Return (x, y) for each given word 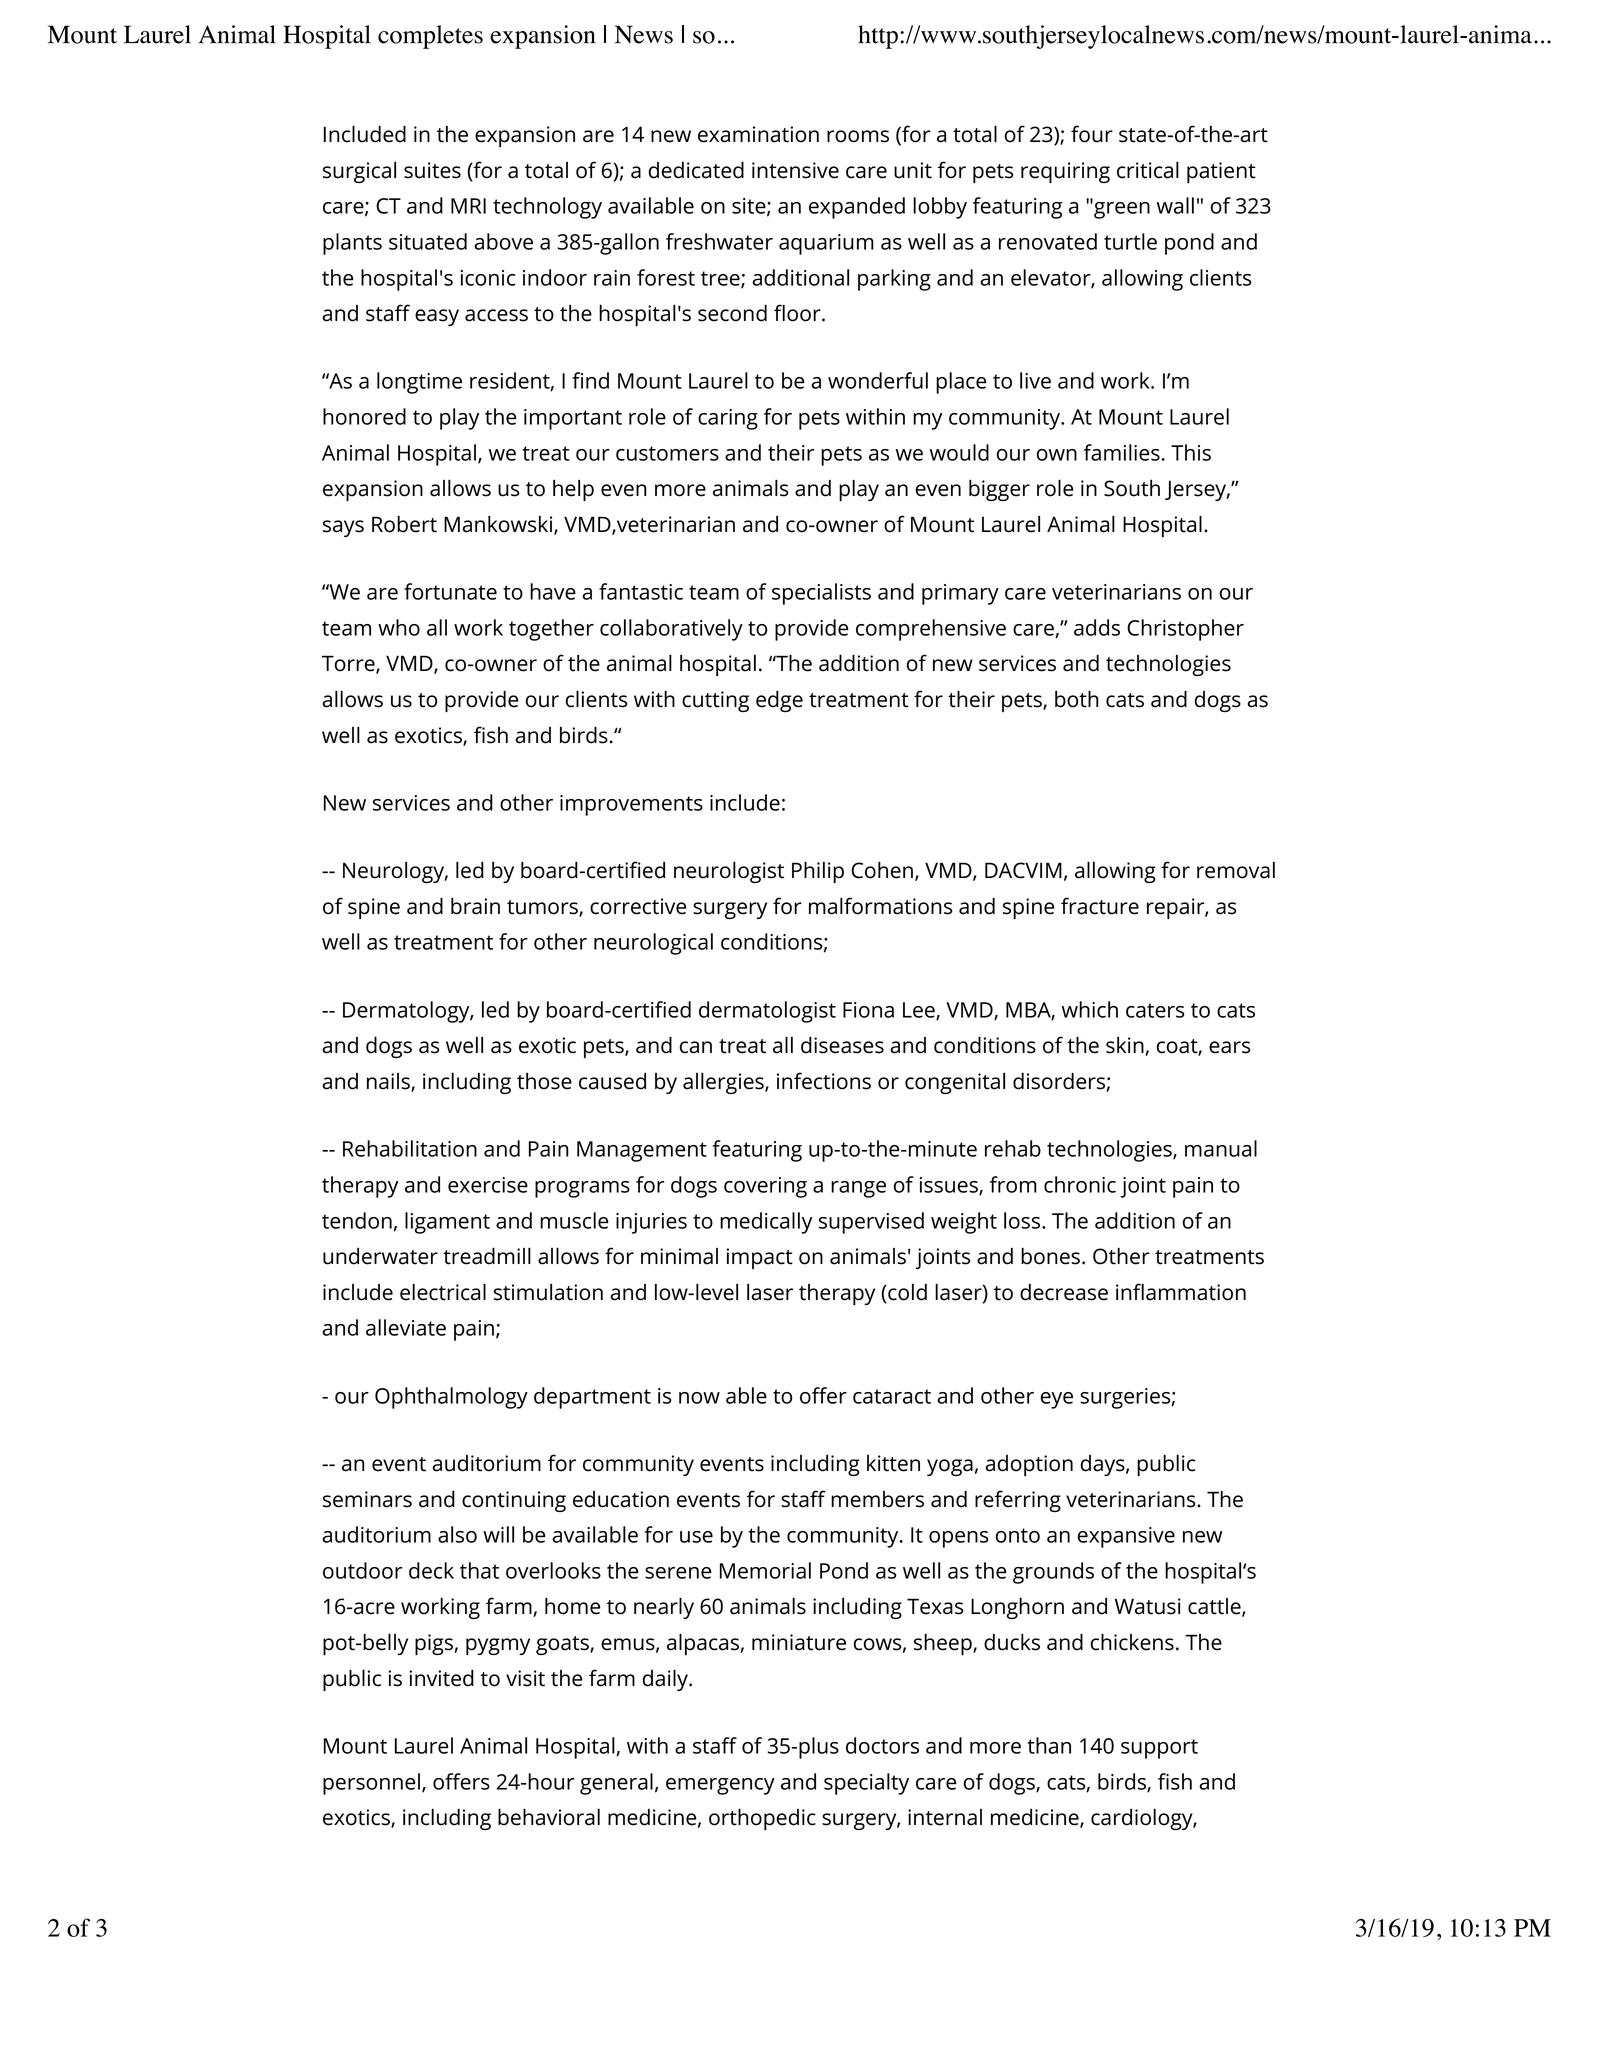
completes (430, 37)
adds (1097, 627)
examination (758, 134)
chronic (1080, 1184)
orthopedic (762, 1819)
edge (779, 701)
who (399, 627)
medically (766, 1223)
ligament (447, 1223)
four (1092, 134)
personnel (371, 1784)
